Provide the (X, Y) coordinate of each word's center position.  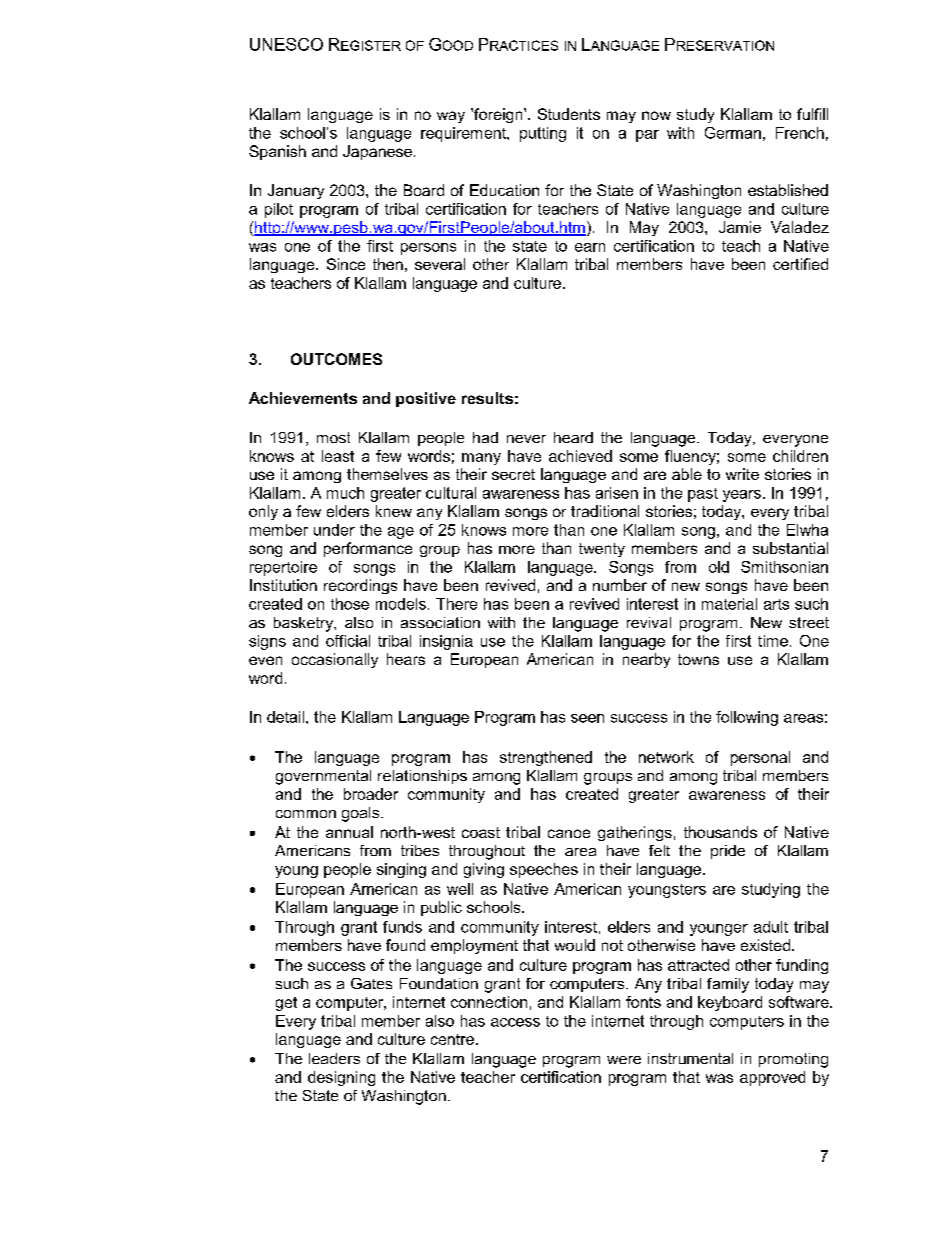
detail (285, 717)
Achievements (303, 398)
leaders (334, 1058)
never (526, 439)
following (747, 718)
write (742, 474)
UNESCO (286, 44)
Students (569, 114)
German (733, 133)
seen (587, 718)
